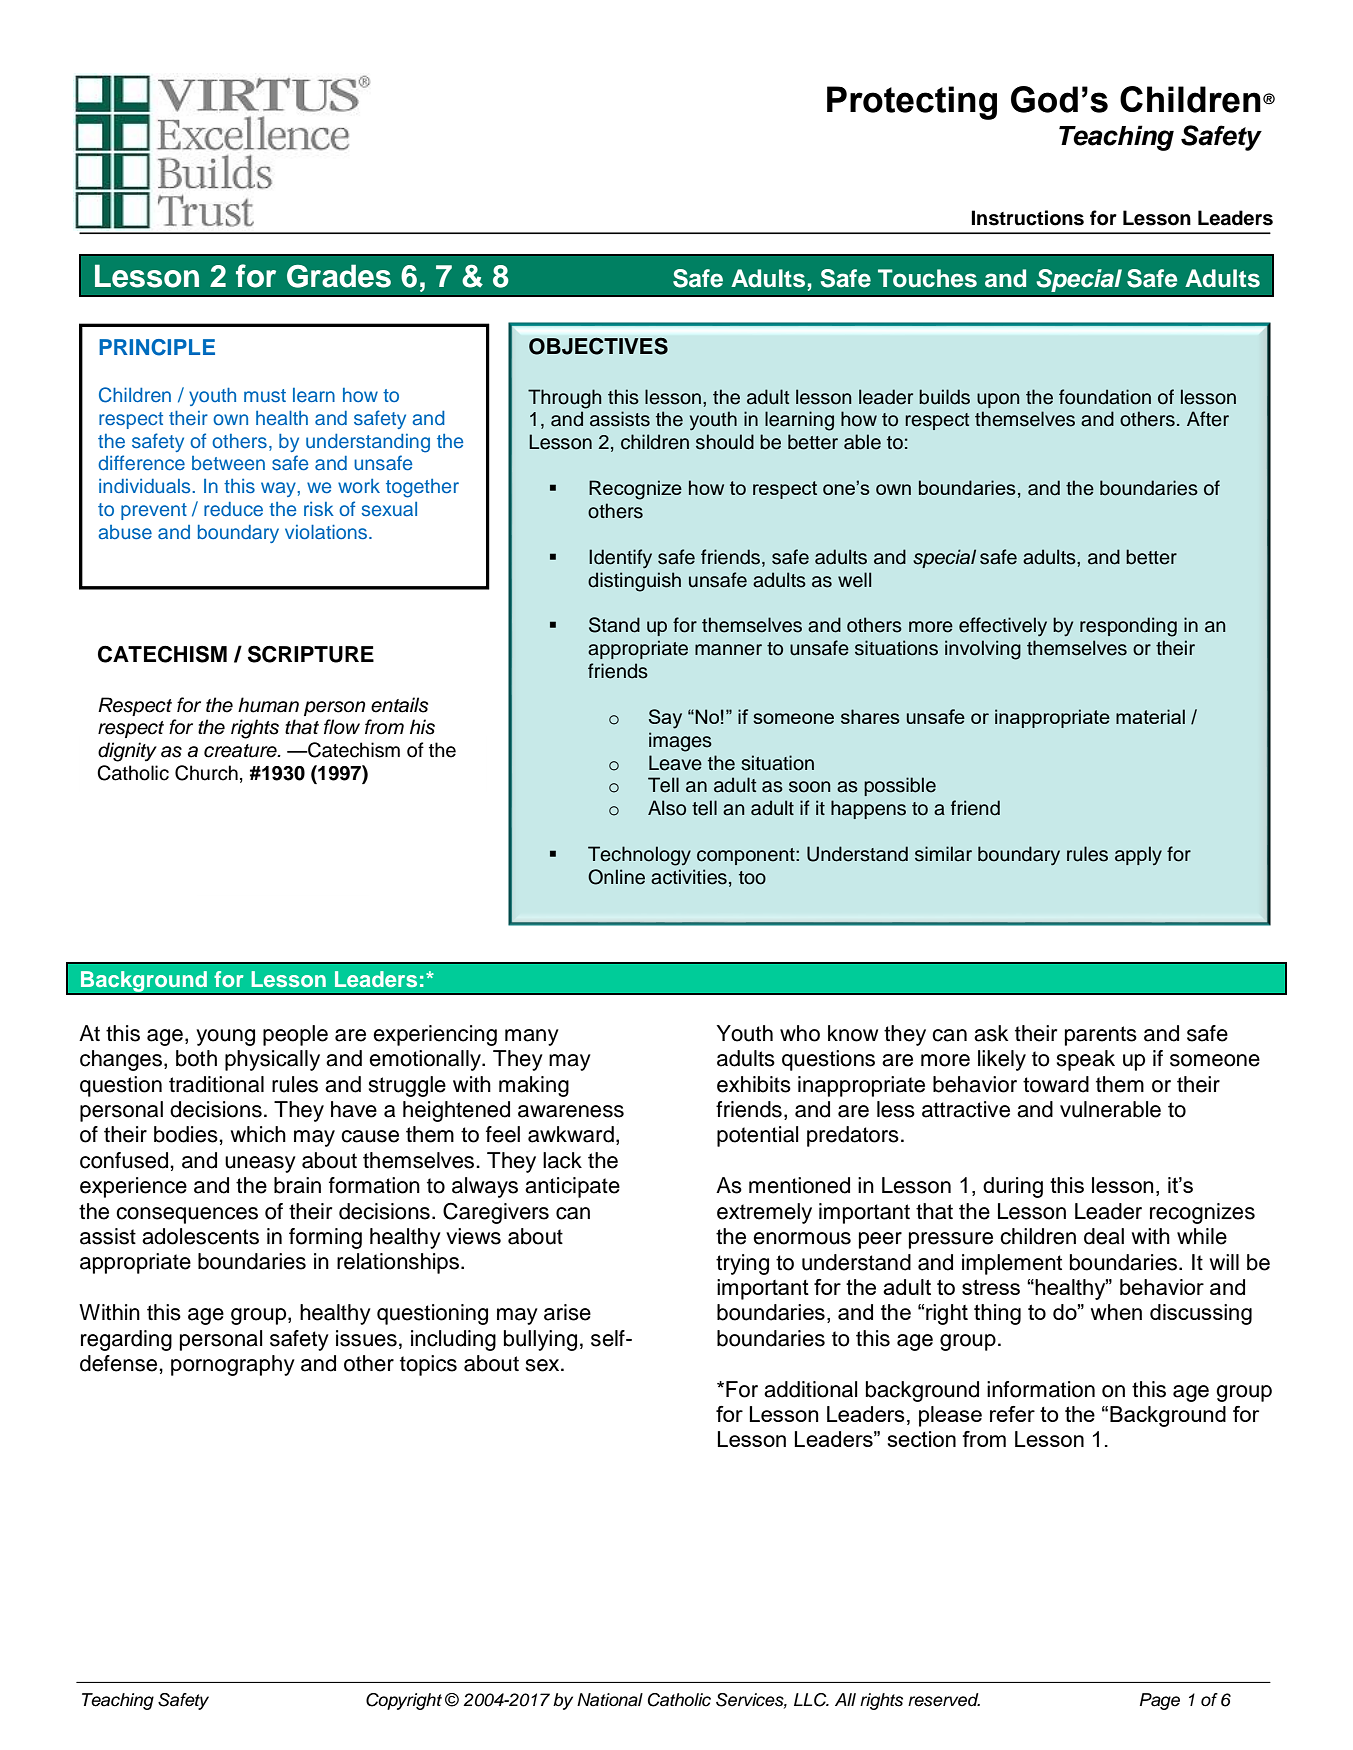  I want to click on Protecting, so click(912, 103).
